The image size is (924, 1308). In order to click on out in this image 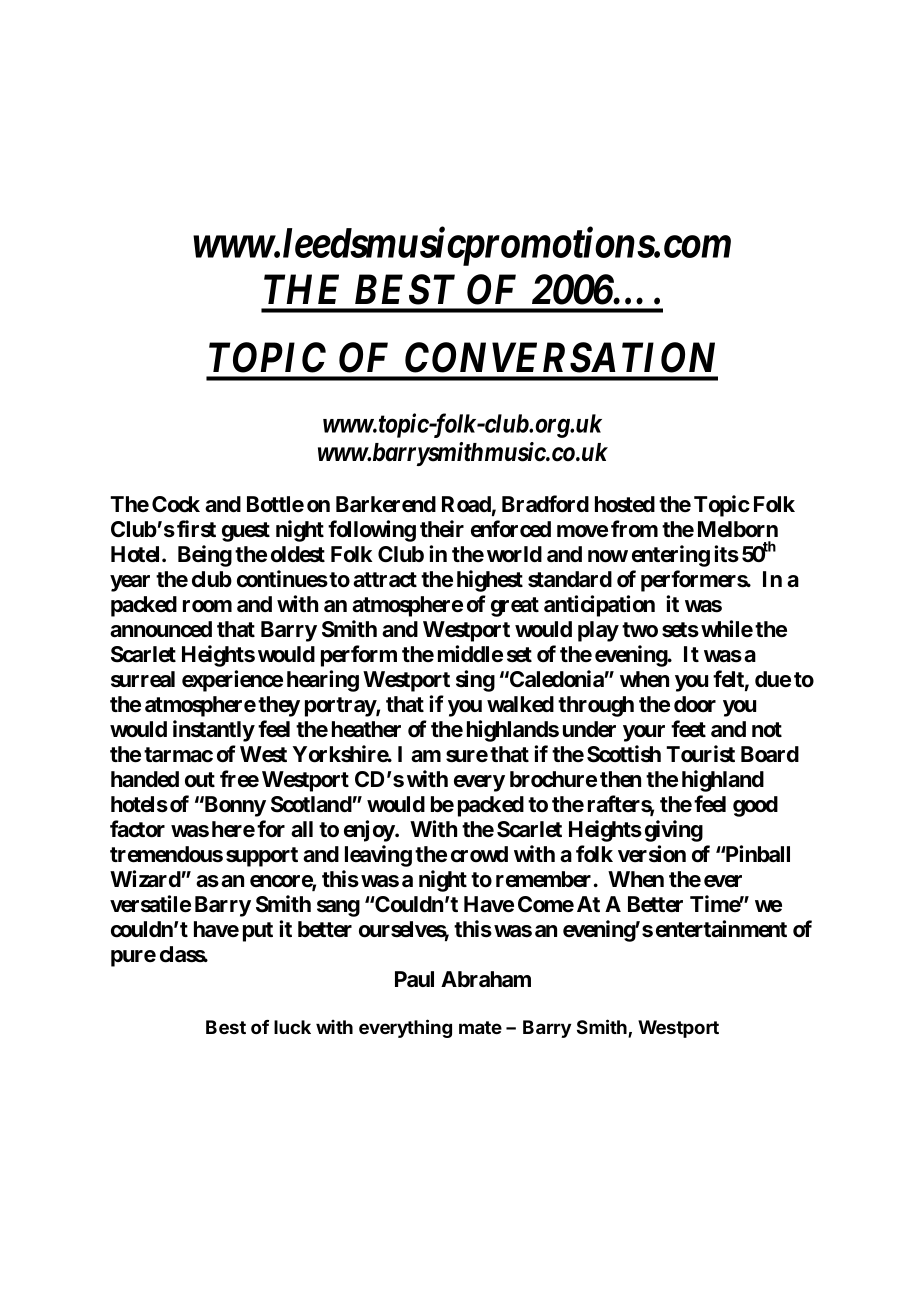, I will do `click(200, 780)`.
